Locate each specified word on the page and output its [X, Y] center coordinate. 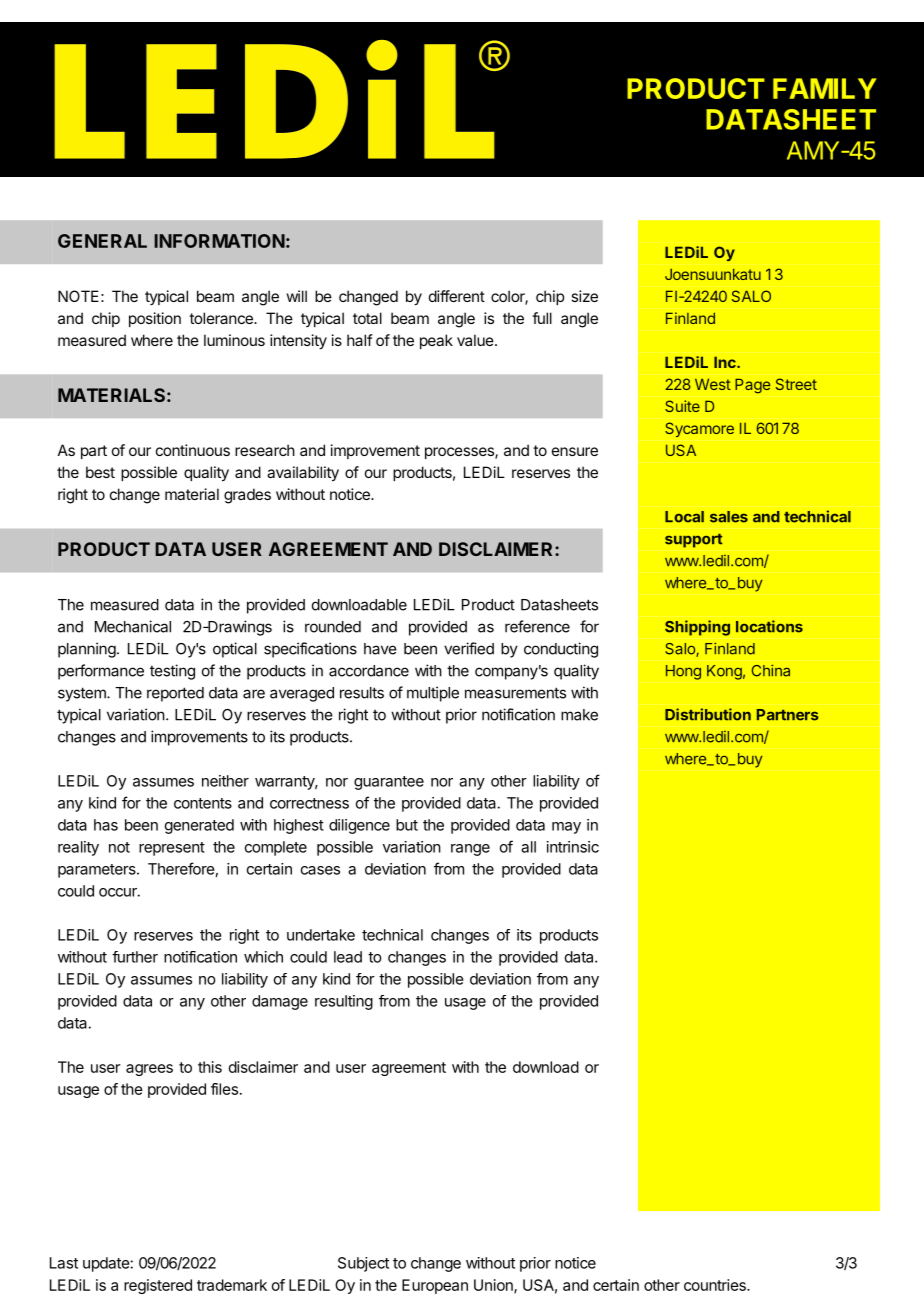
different [457, 296]
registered [158, 1286]
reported [175, 694]
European [435, 1286]
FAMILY [825, 88]
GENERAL [102, 241]
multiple [433, 694]
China [770, 670]
